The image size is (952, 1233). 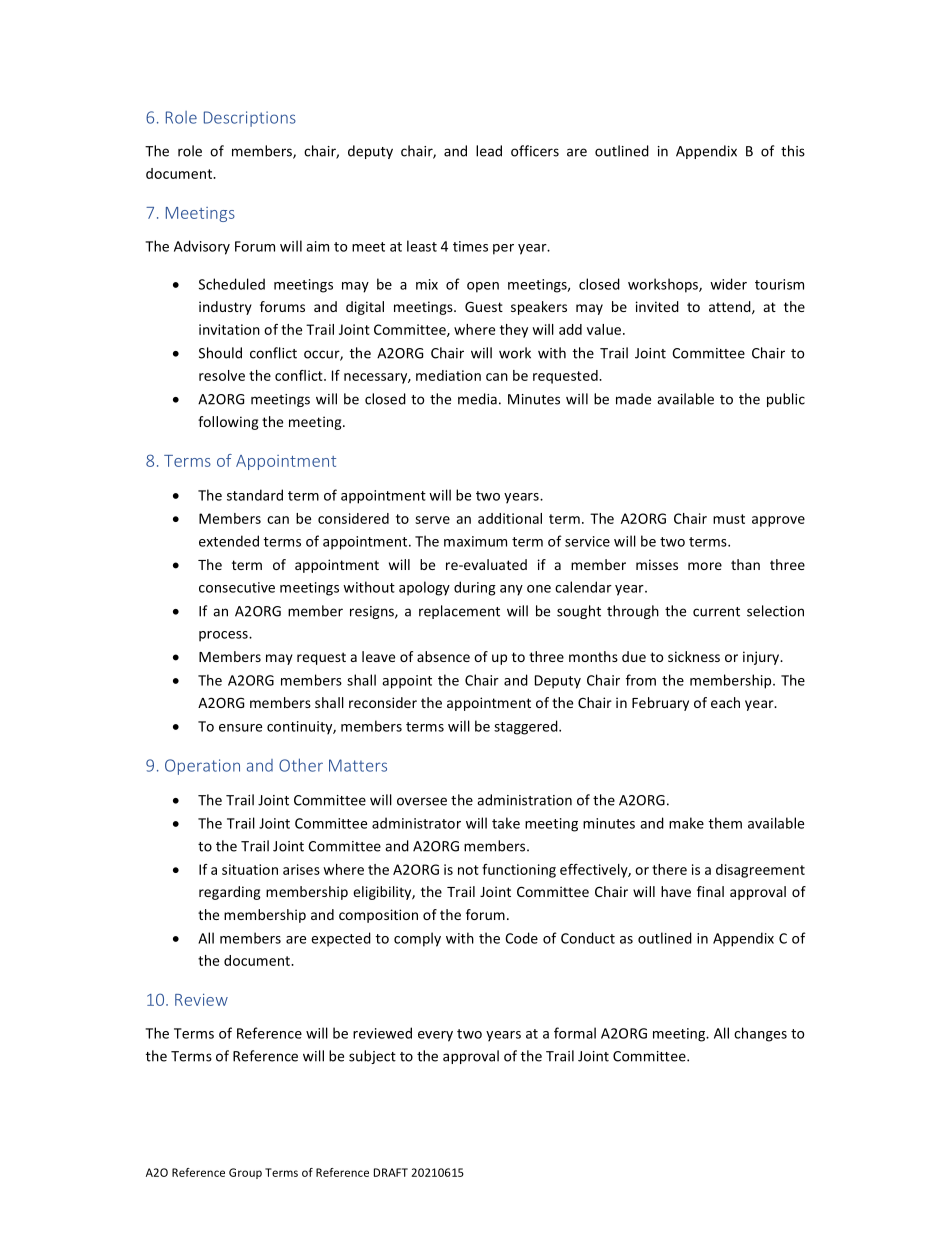 What do you see at coordinates (489, 151) in the document?
I see `lead` at bounding box center [489, 151].
